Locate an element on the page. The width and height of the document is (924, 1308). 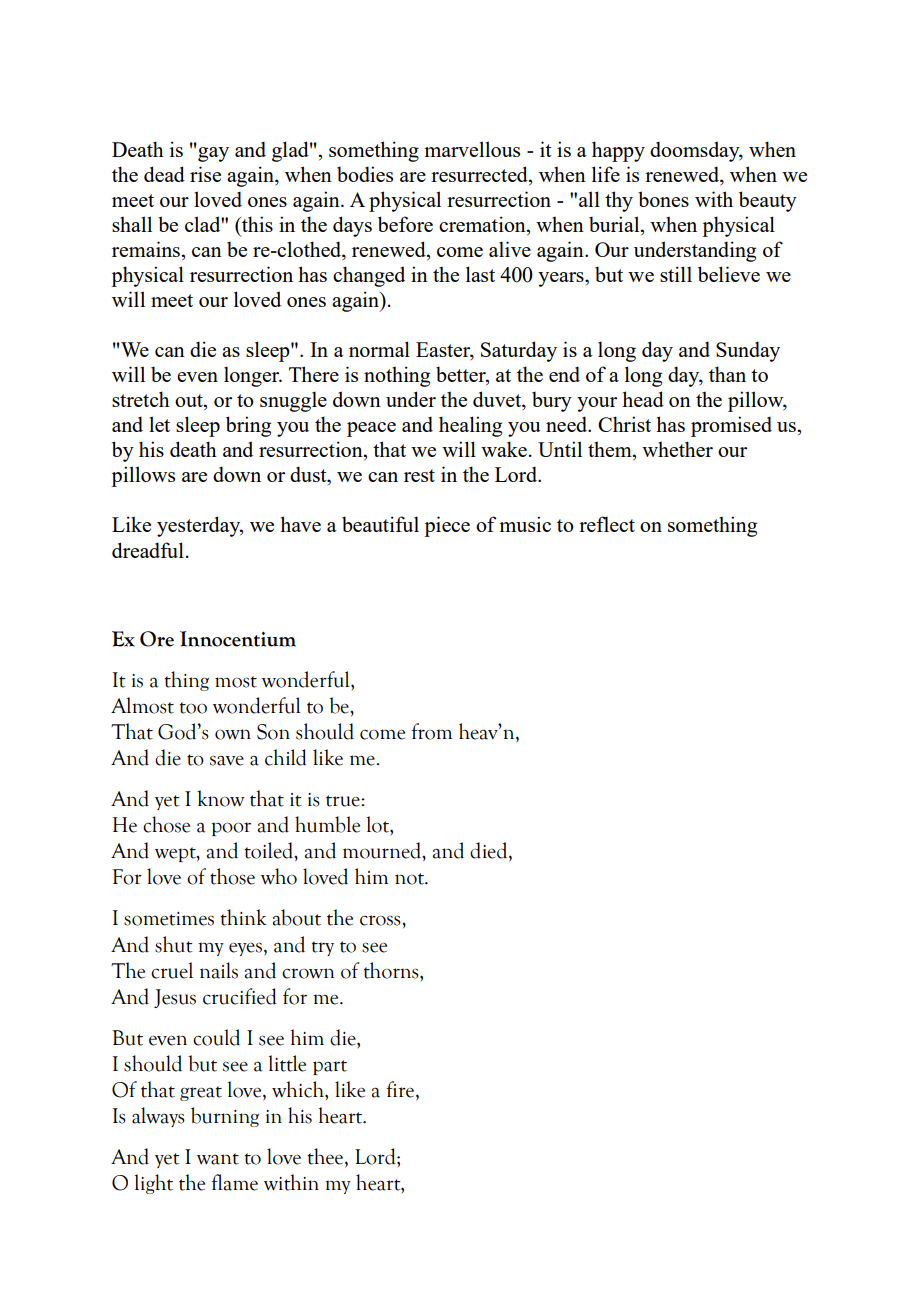
too is located at coordinates (193, 708).
